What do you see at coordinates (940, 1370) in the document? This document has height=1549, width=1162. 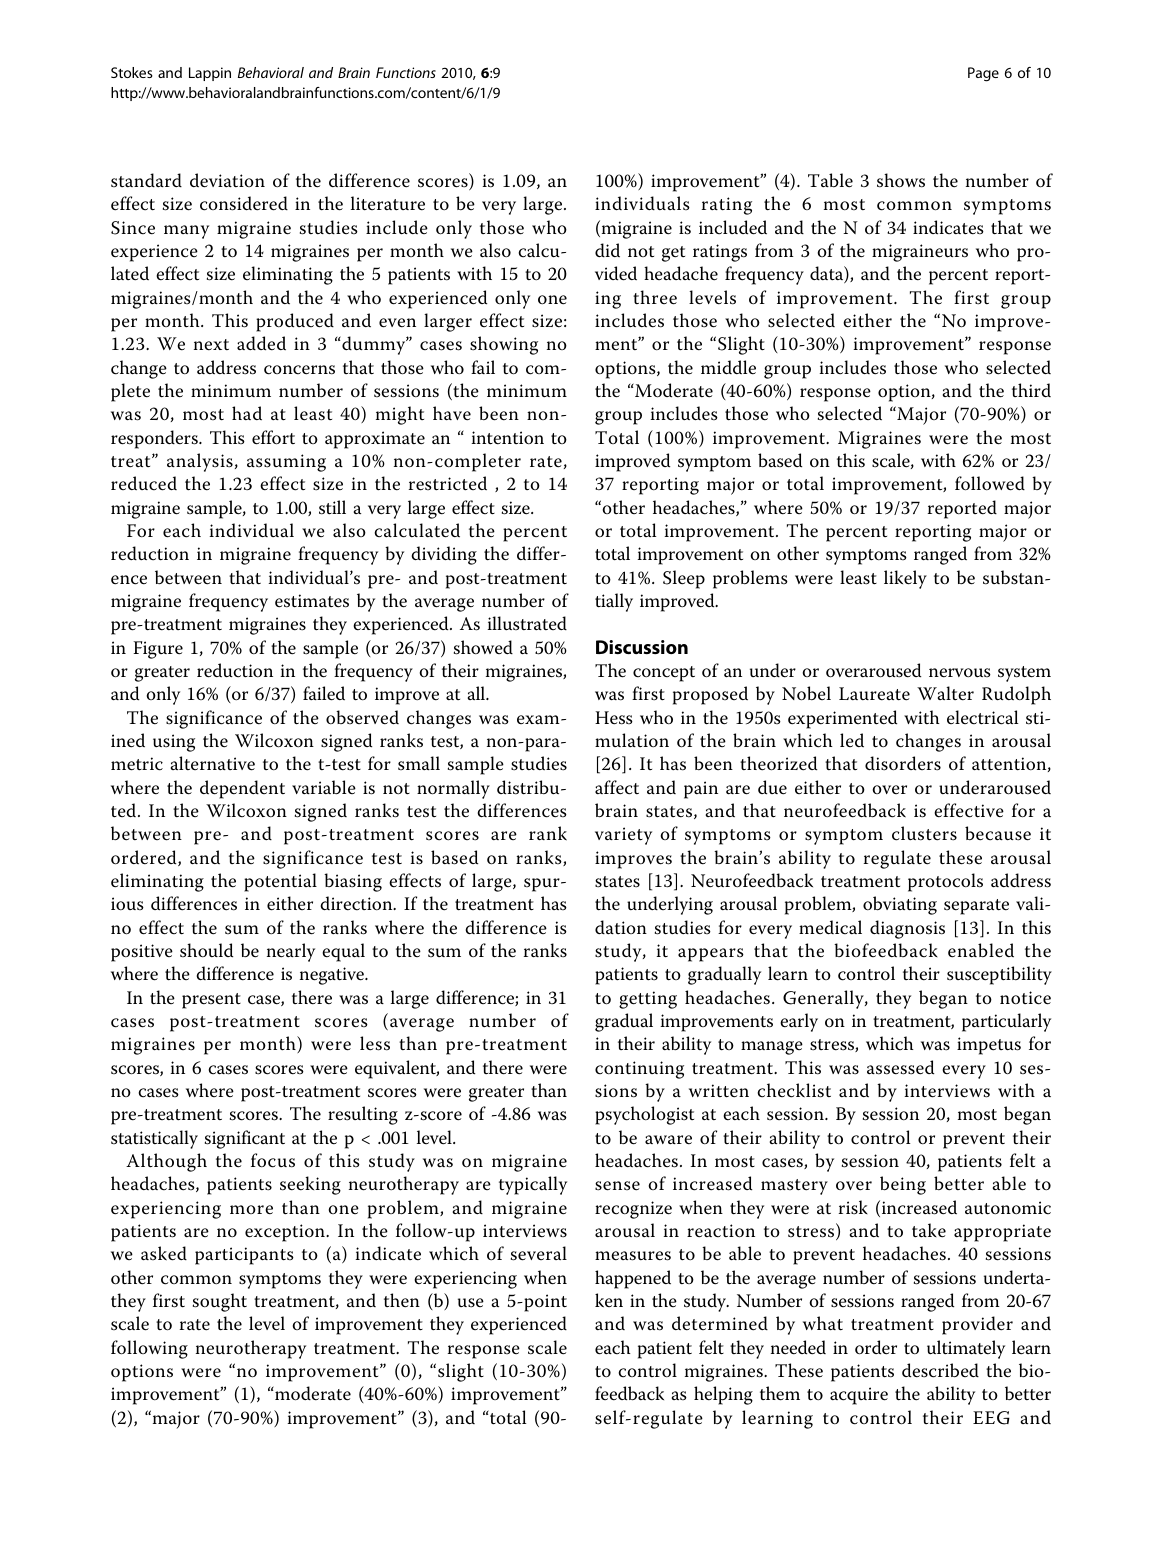 I see `described` at bounding box center [940, 1370].
